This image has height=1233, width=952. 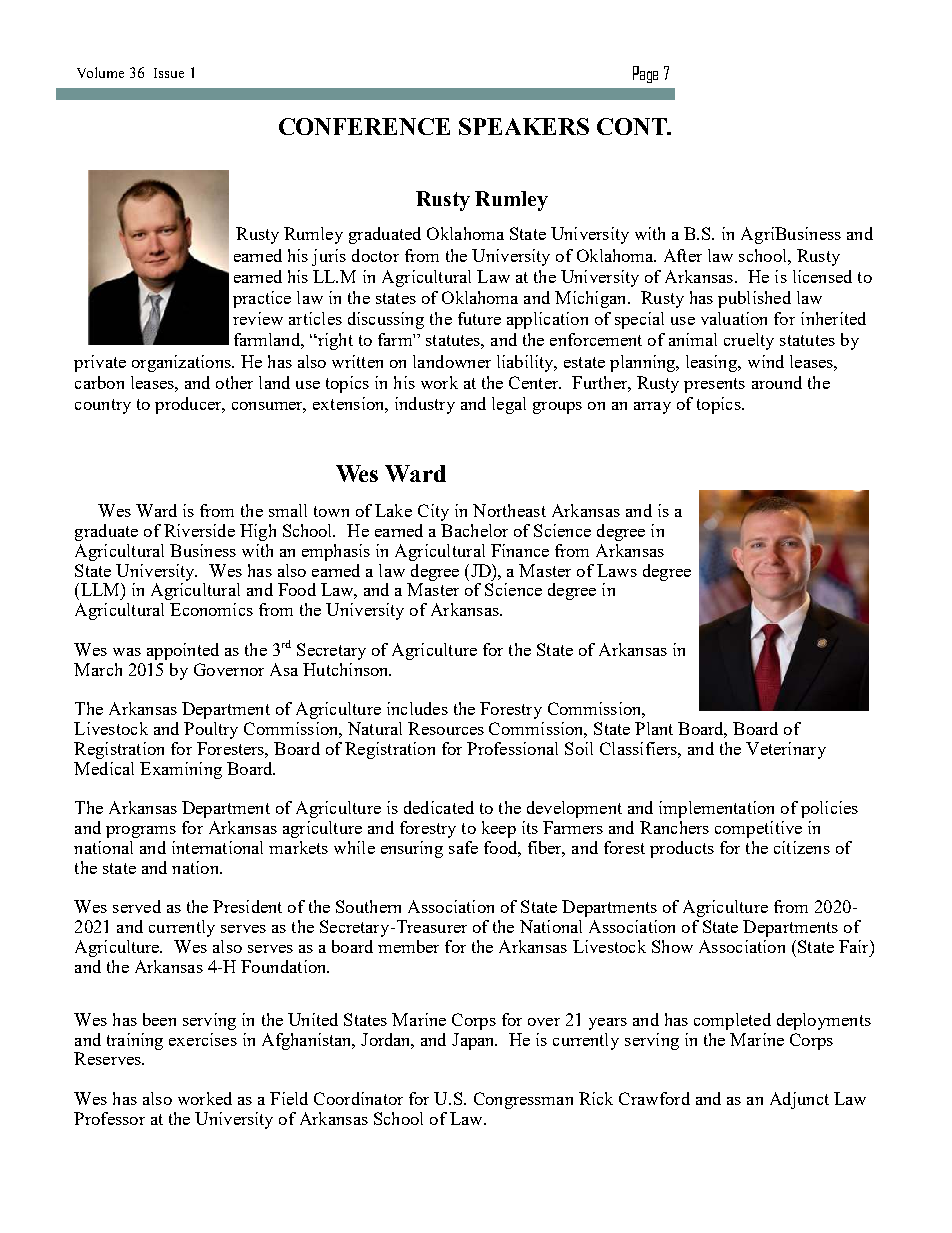 What do you see at coordinates (182, 363) in the image?
I see `organizations` at bounding box center [182, 363].
